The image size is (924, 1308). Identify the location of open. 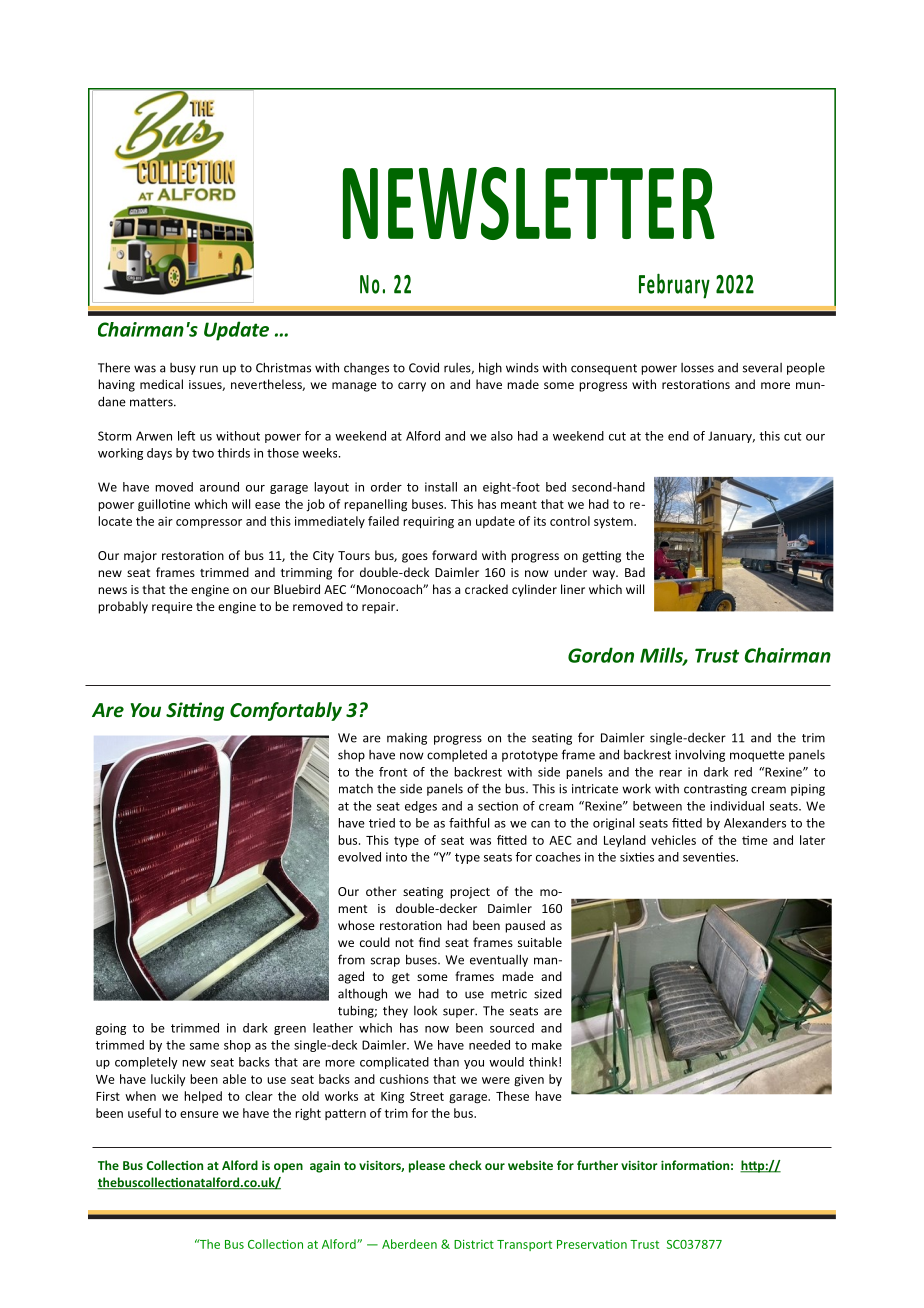
(288, 1168).
